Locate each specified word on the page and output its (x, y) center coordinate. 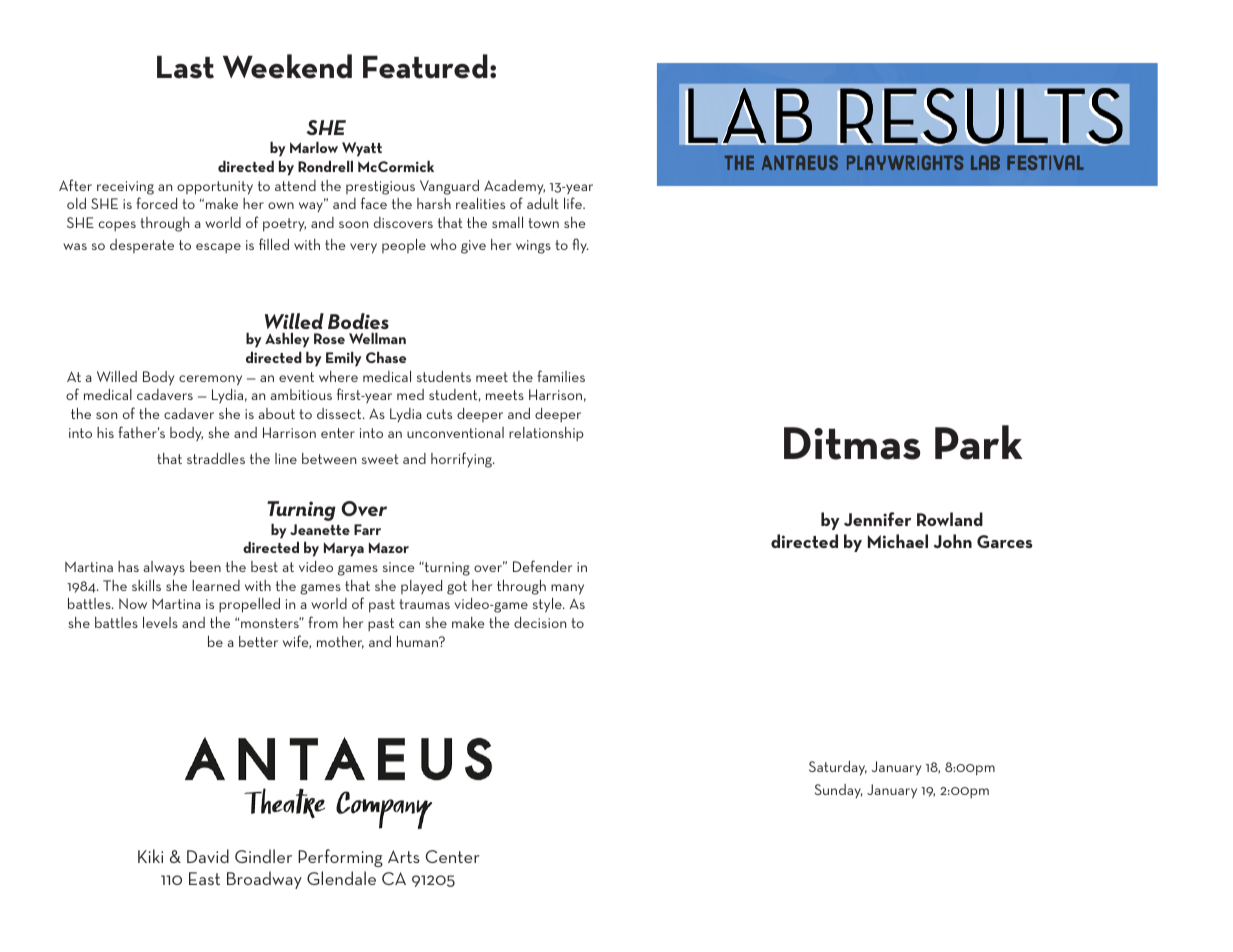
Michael (898, 541)
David (208, 856)
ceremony (210, 380)
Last (185, 67)
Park (978, 442)
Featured (425, 66)
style (548, 605)
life (574, 203)
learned (216, 585)
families (561, 376)
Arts (404, 856)
